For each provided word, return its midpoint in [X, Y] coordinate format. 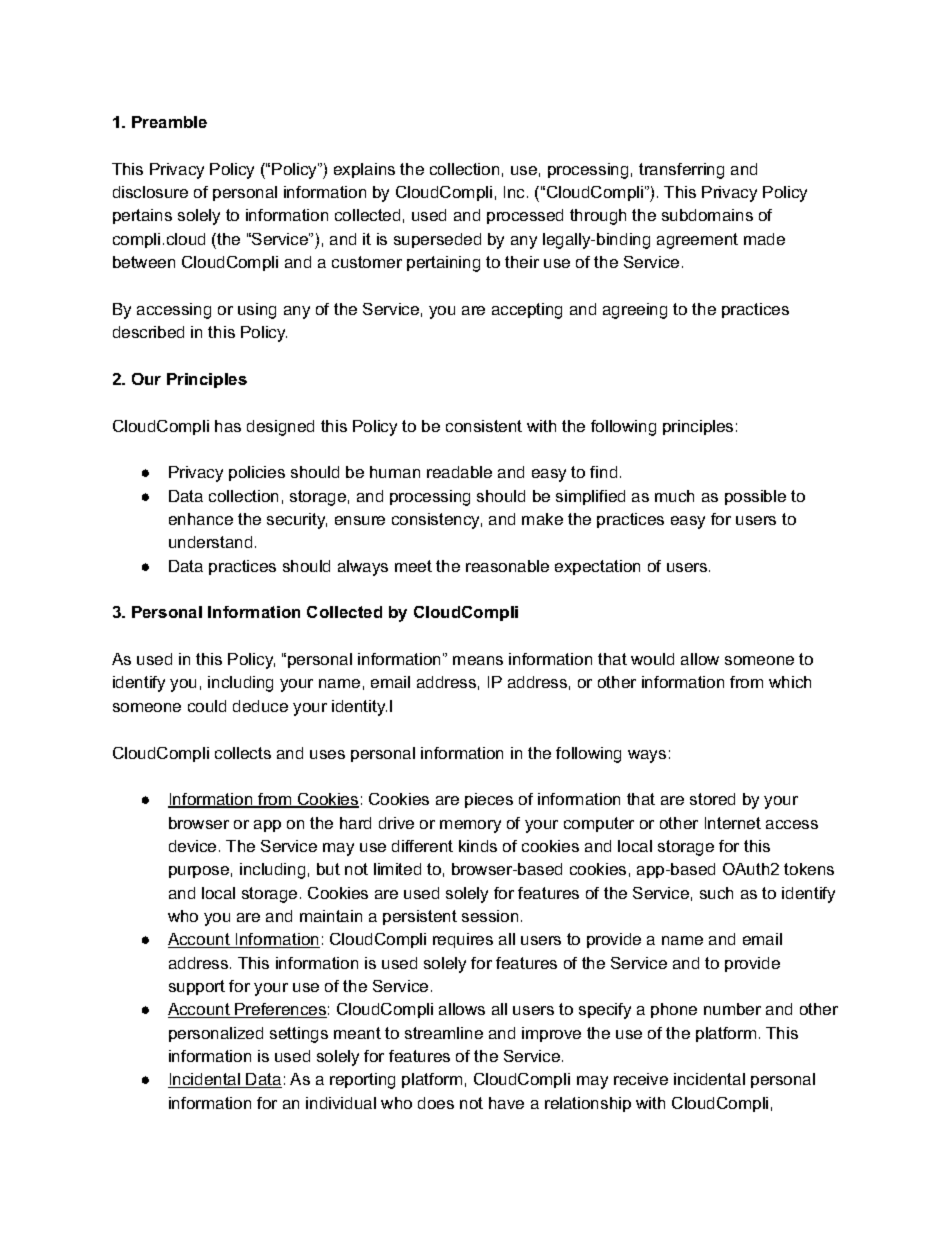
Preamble [169, 122]
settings [299, 1035]
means [478, 660]
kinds [478, 846]
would [652, 659]
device [192, 846]
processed [525, 216]
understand [210, 542]
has [228, 426]
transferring [681, 171]
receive [641, 1079]
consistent [484, 426]
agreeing [635, 311]
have [506, 1103]
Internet [733, 823]
